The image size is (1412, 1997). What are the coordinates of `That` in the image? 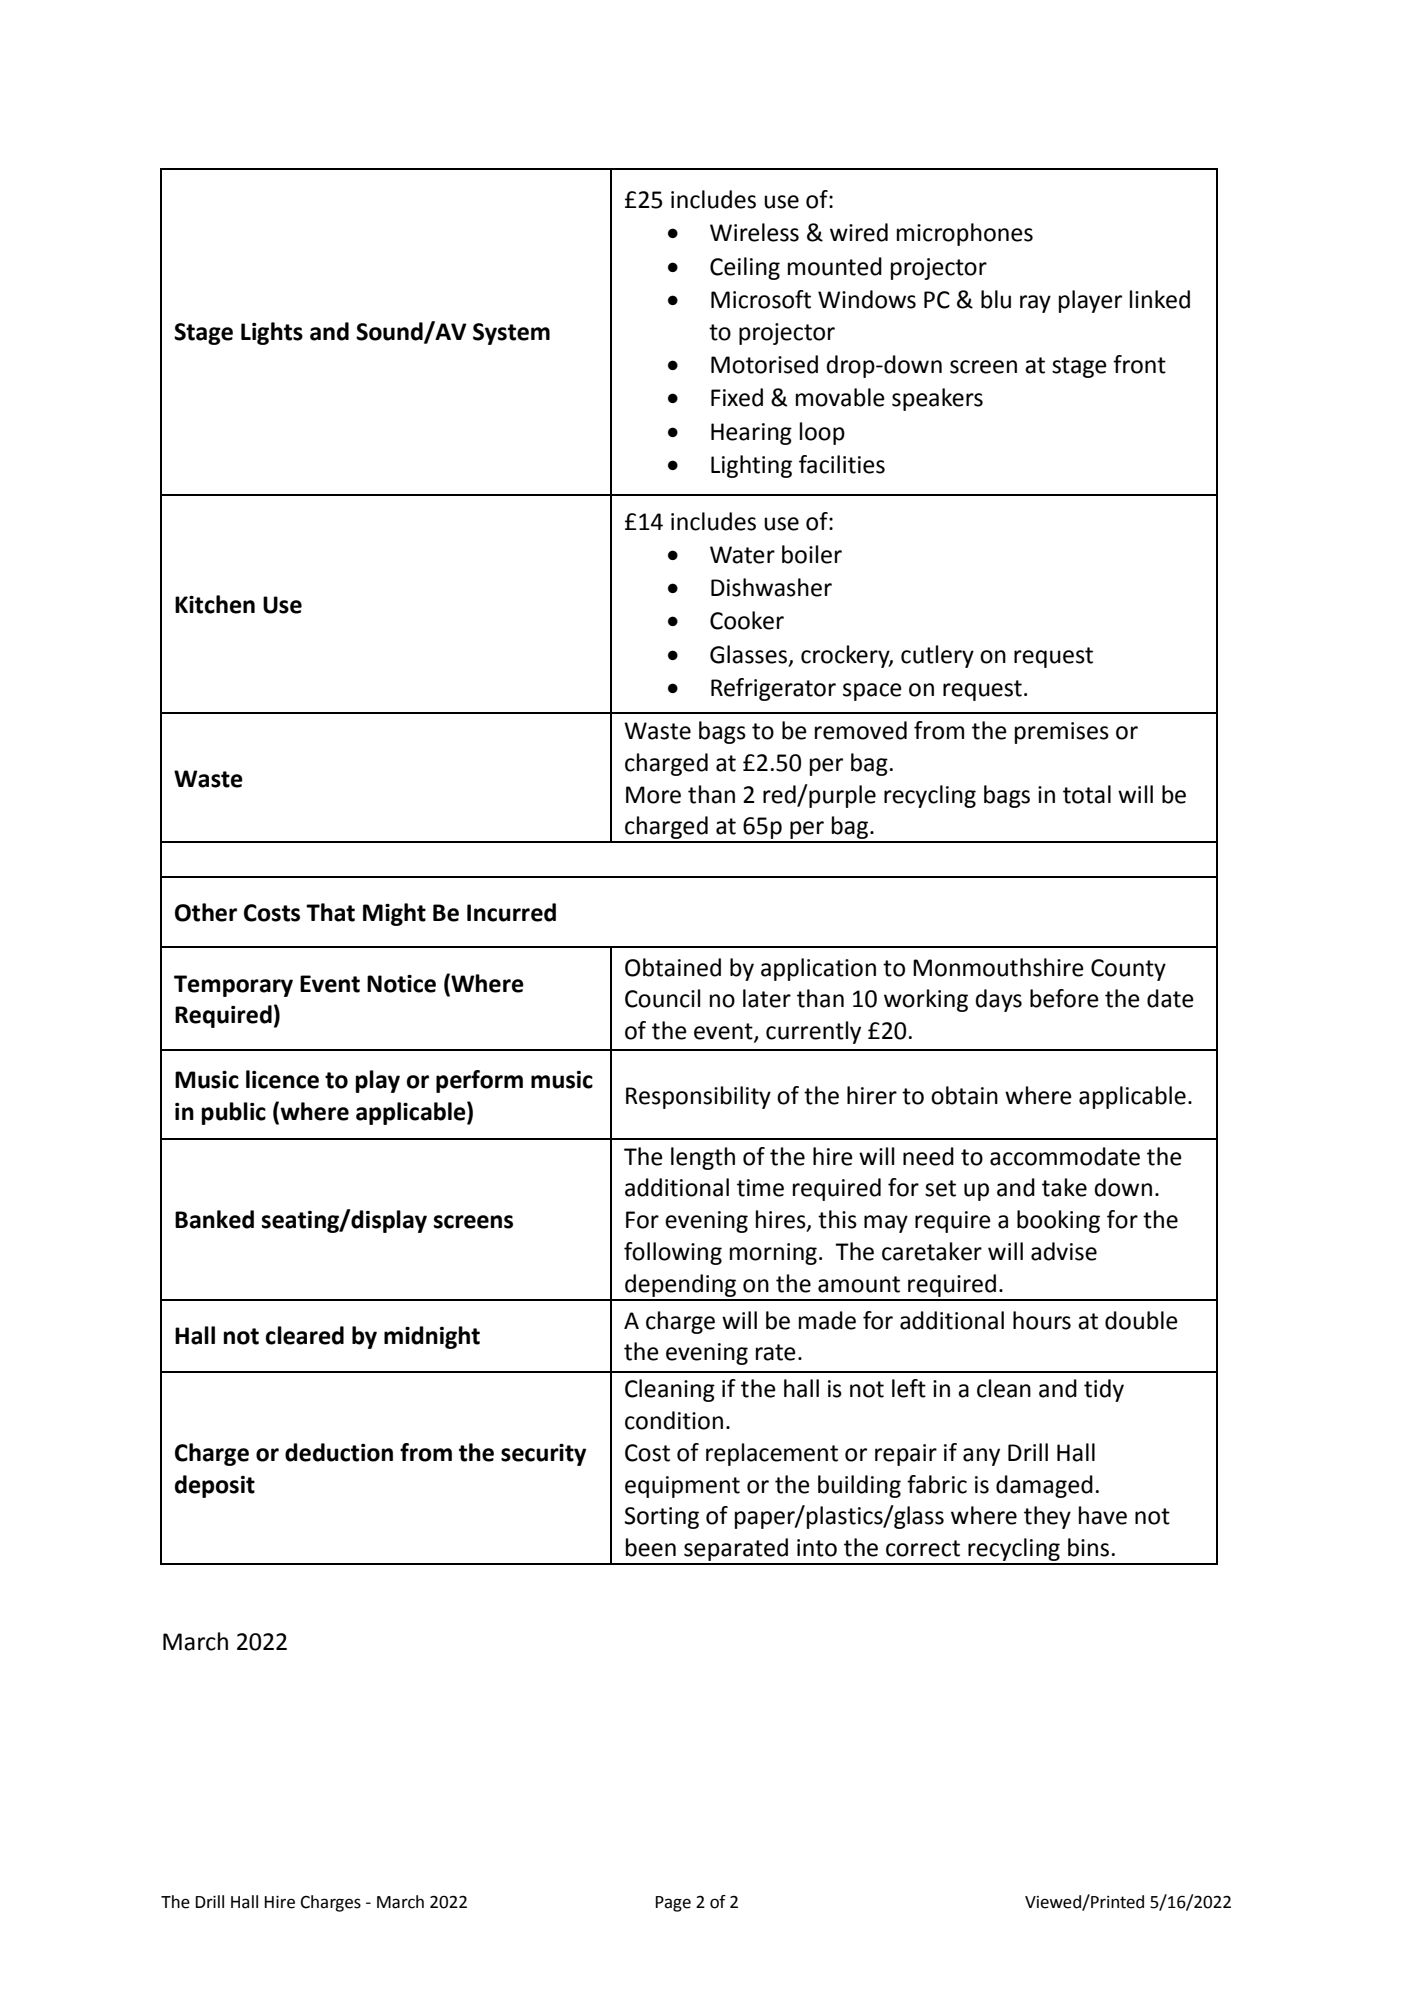 It's located at (330, 912).
